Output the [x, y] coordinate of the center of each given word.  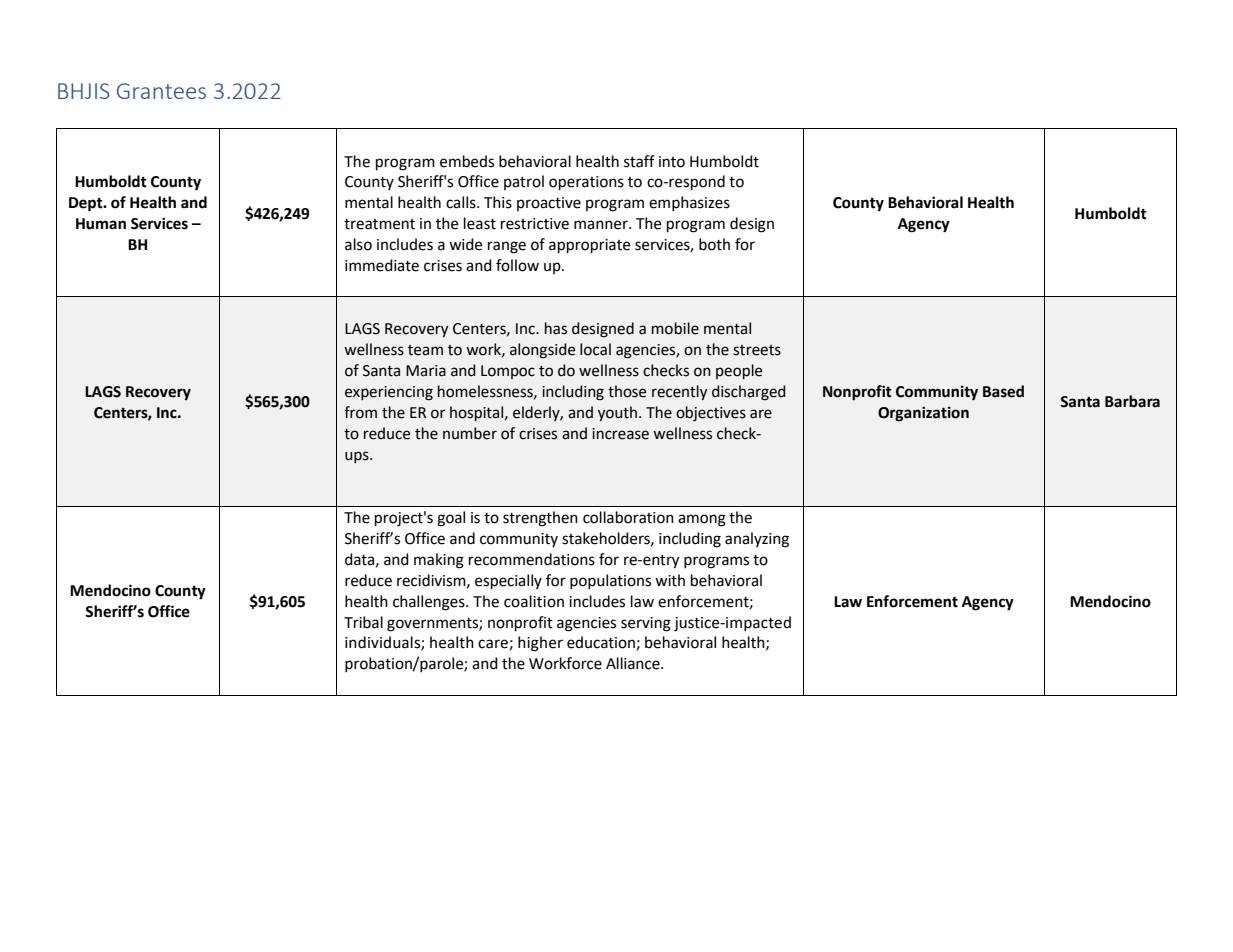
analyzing [757, 540]
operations [586, 183]
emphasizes [689, 203]
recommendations [532, 559]
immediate [382, 265]
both [714, 244]
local [595, 349]
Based [1003, 391]
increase [620, 434]
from [360, 412]
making [439, 561]
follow [517, 265]
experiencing [389, 393]
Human [101, 224]
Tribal [363, 622]
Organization [923, 414]
